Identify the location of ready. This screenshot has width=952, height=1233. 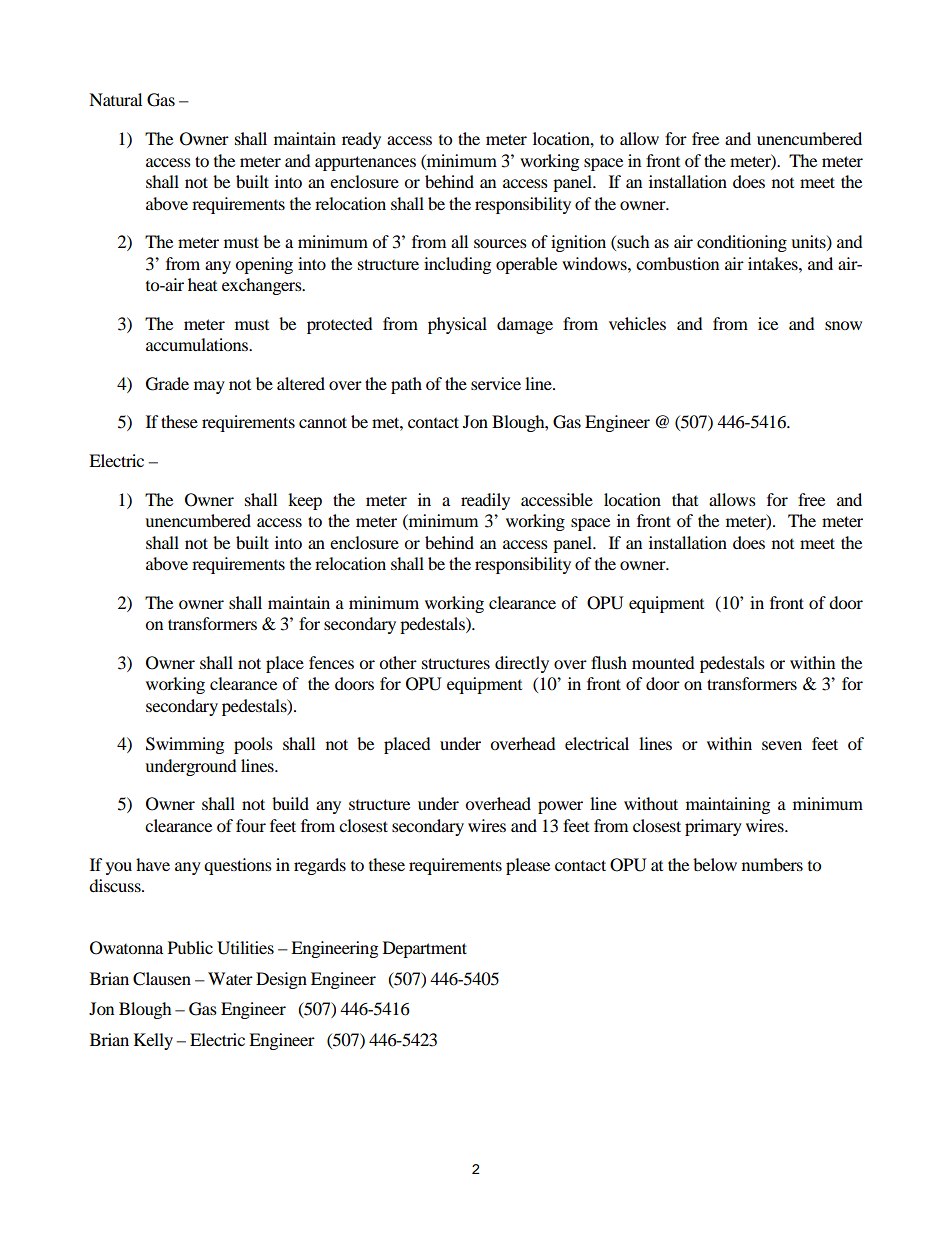
(361, 140).
